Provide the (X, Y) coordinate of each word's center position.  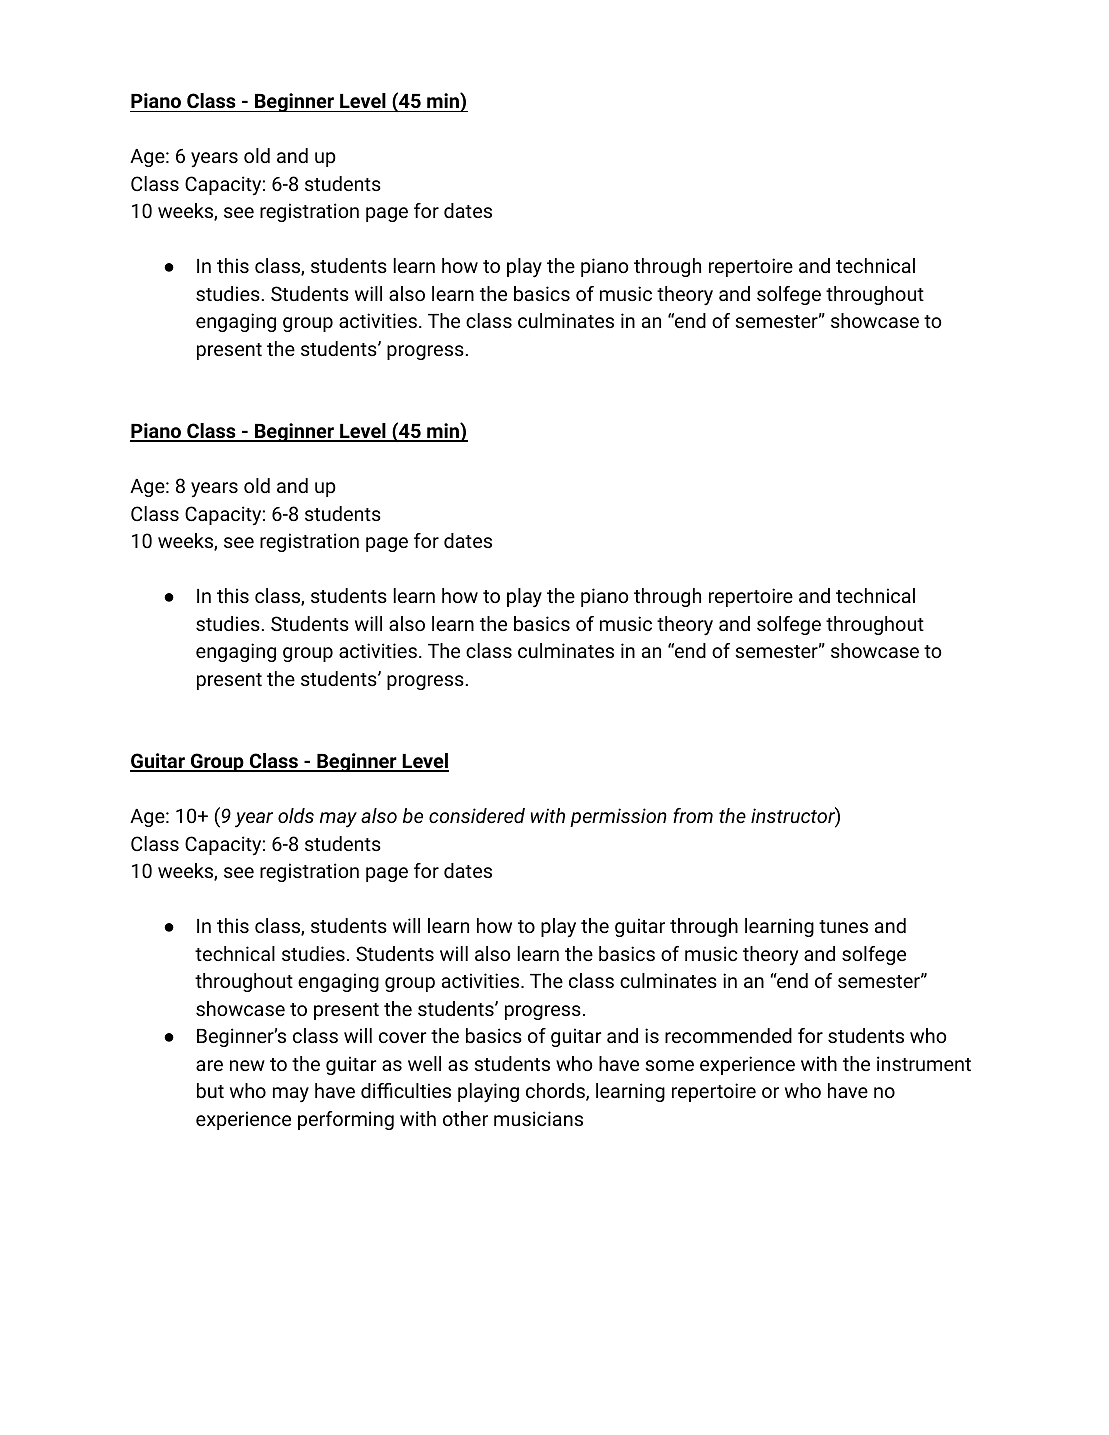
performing (346, 1120)
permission (618, 817)
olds (296, 815)
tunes (843, 926)
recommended (728, 1035)
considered (477, 815)
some (669, 1065)
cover (403, 1037)
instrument (924, 1063)
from (693, 815)
